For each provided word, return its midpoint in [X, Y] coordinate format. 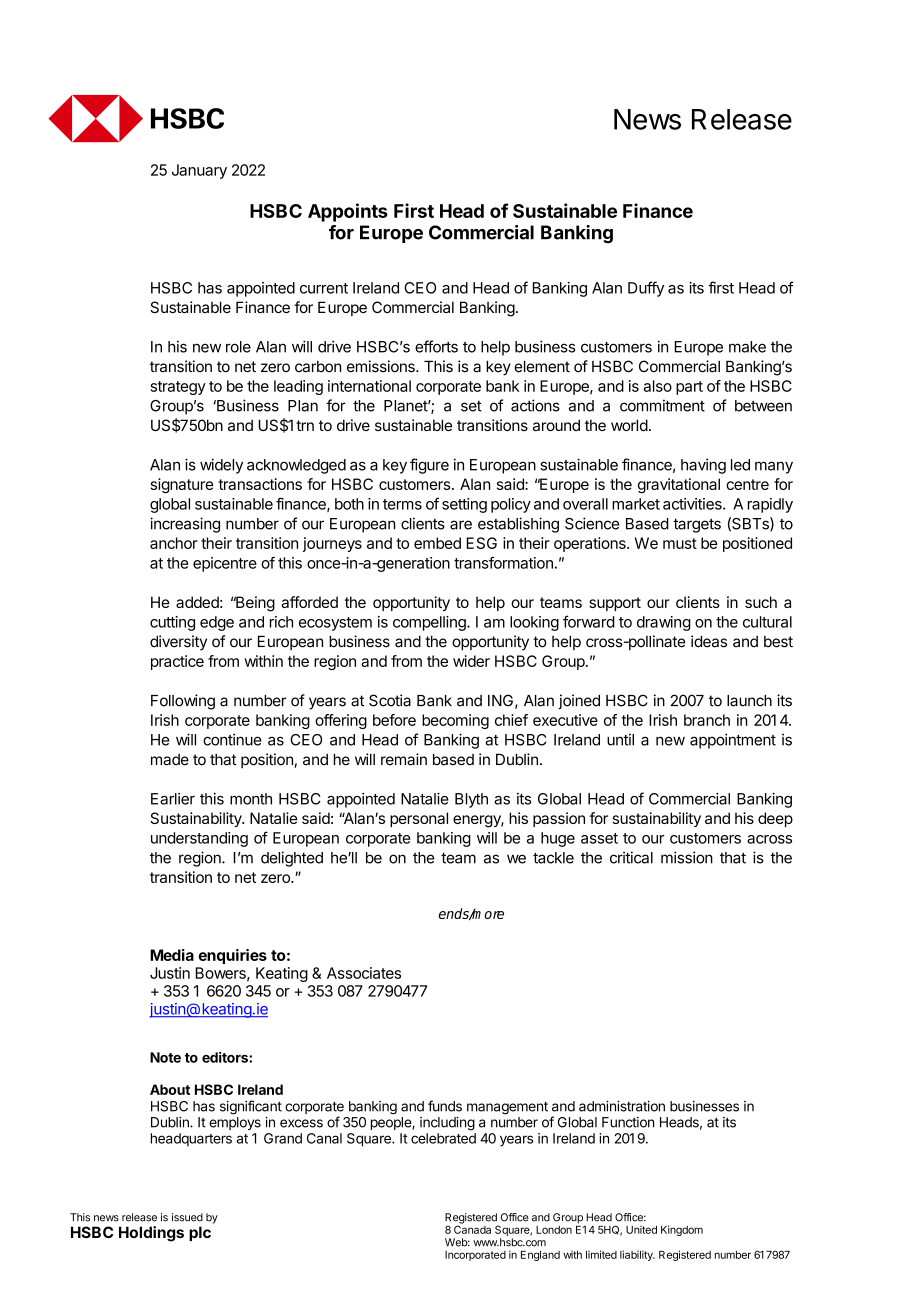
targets [697, 525]
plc [200, 1233]
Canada [472, 1228]
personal [419, 819]
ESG [481, 543]
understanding [199, 839]
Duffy [646, 289]
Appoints [348, 212]
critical [631, 857]
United [641, 1229]
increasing [185, 525]
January [199, 171]
